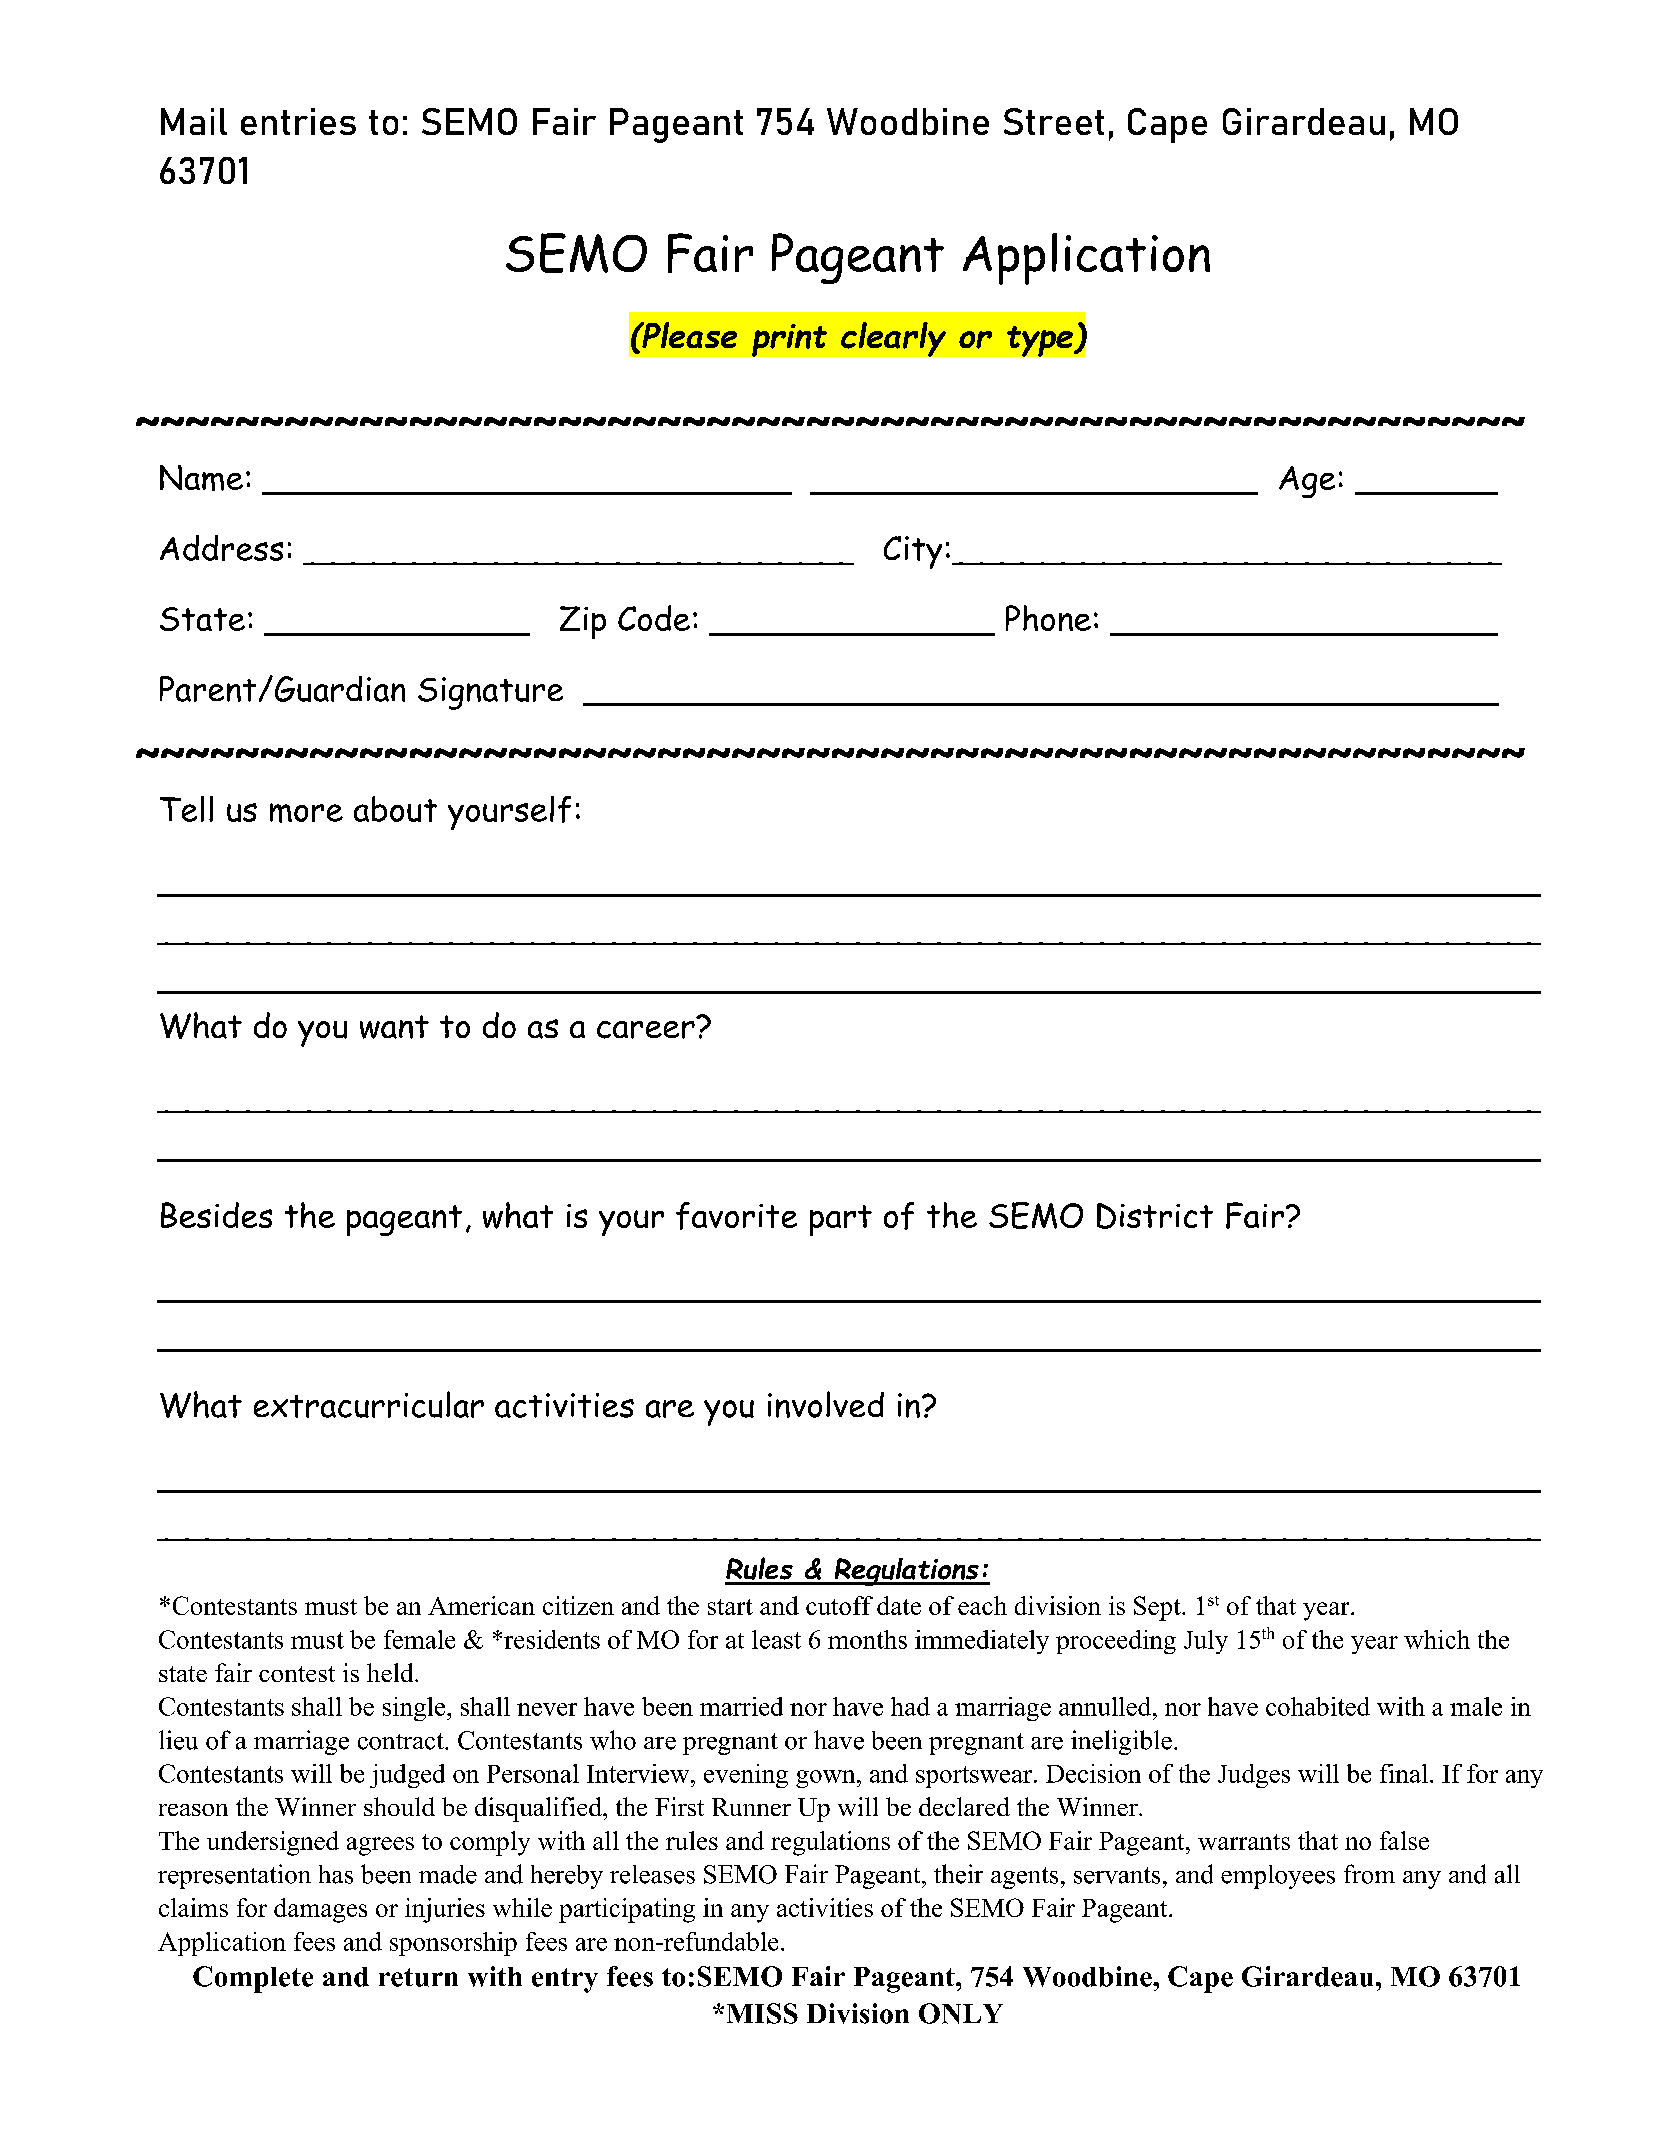 The width and height of the screenshot is (1654, 2141). What do you see at coordinates (298, 121) in the screenshot?
I see `entries` at bounding box center [298, 121].
